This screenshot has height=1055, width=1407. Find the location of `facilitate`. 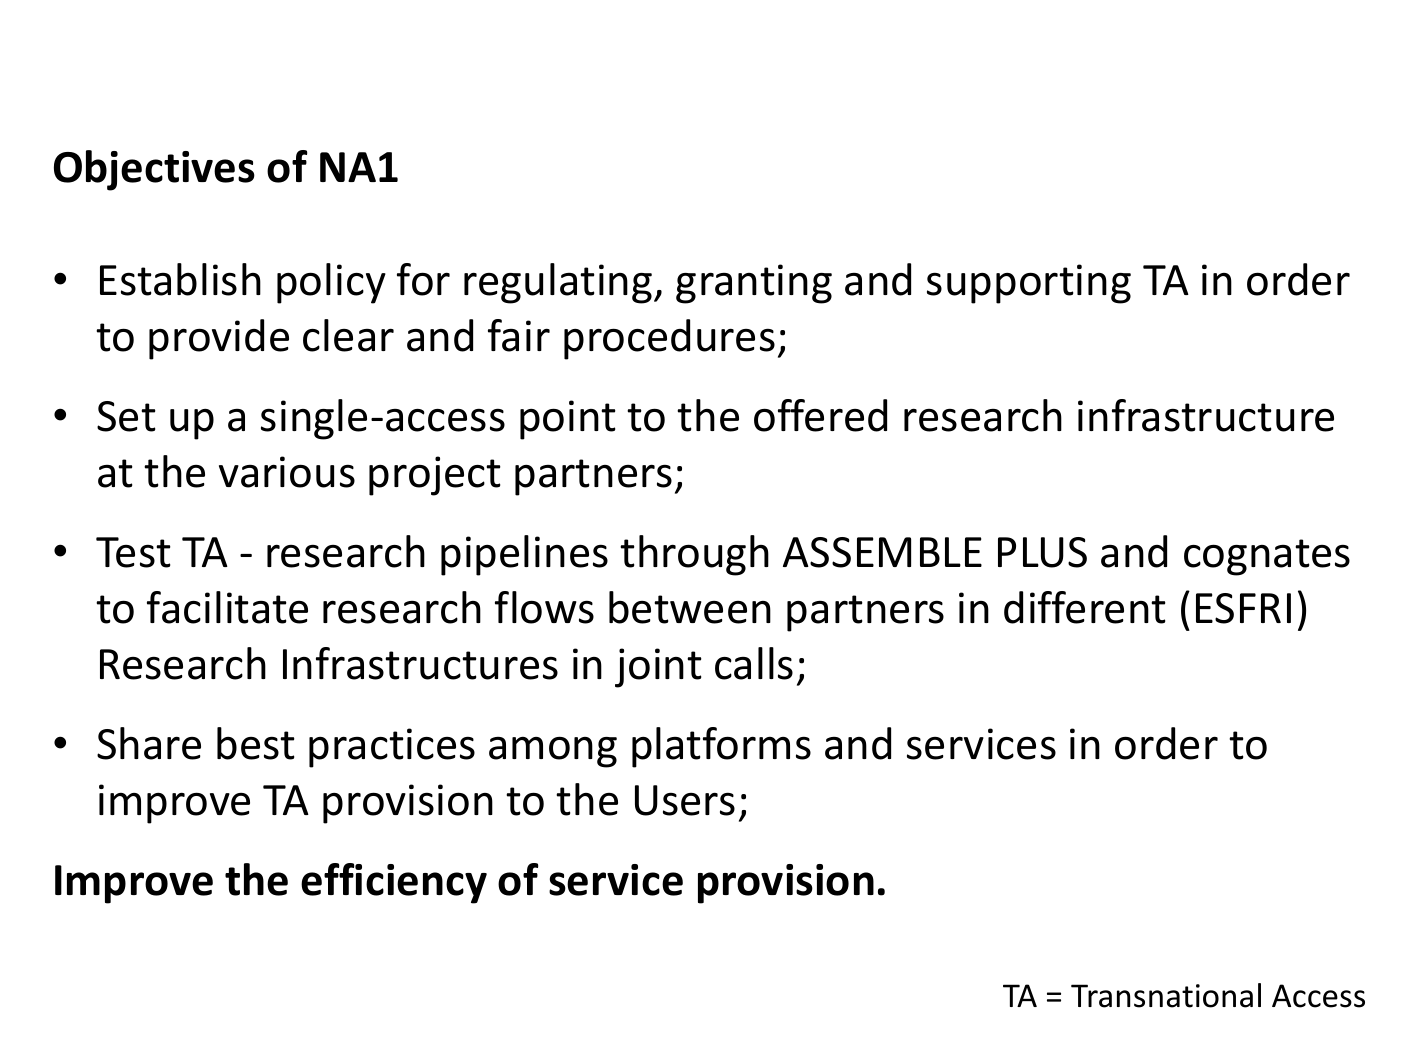

facilitate is located at coordinates (227, 607).
